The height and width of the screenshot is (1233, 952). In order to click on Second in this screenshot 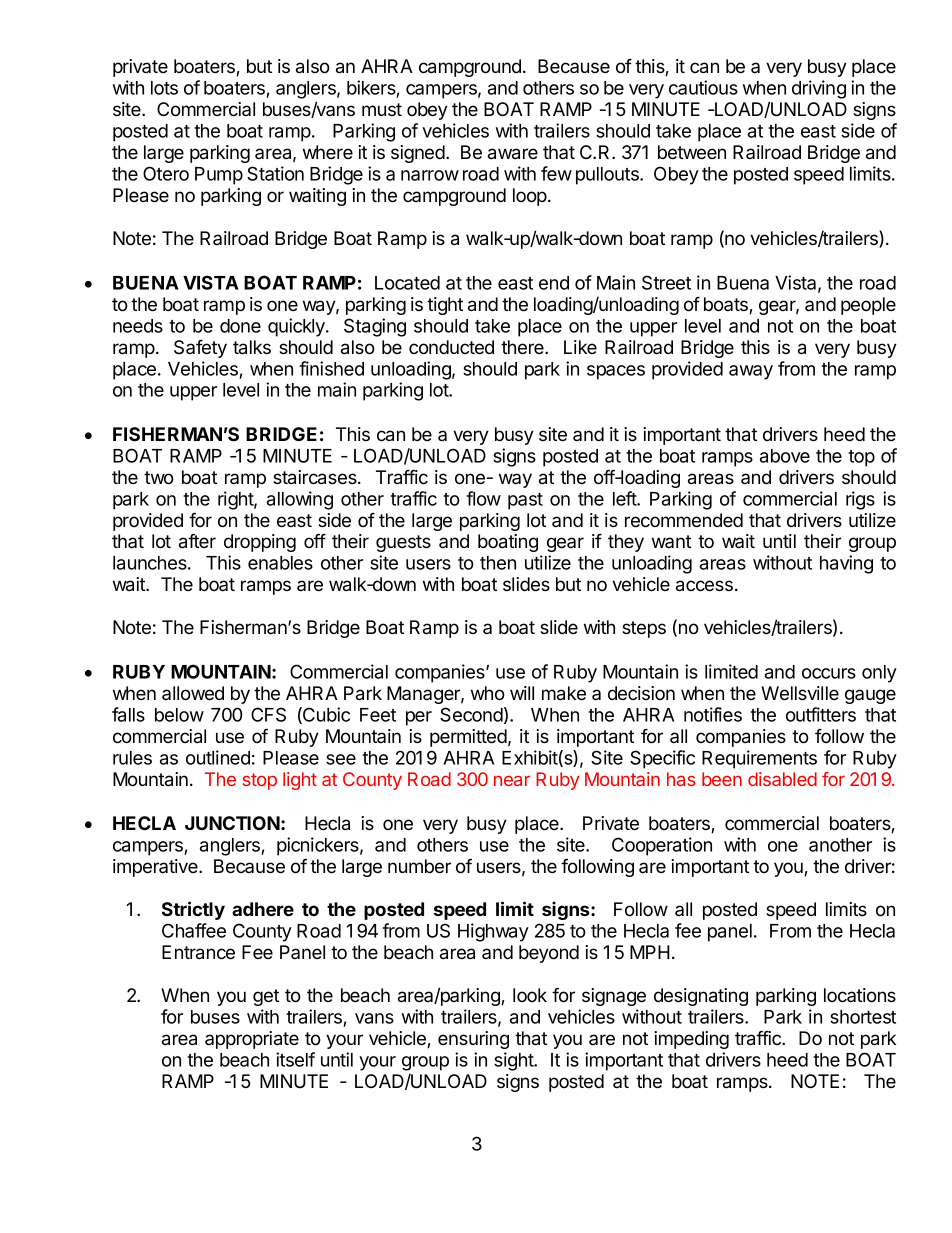, I will do `click(471, 714)`.
